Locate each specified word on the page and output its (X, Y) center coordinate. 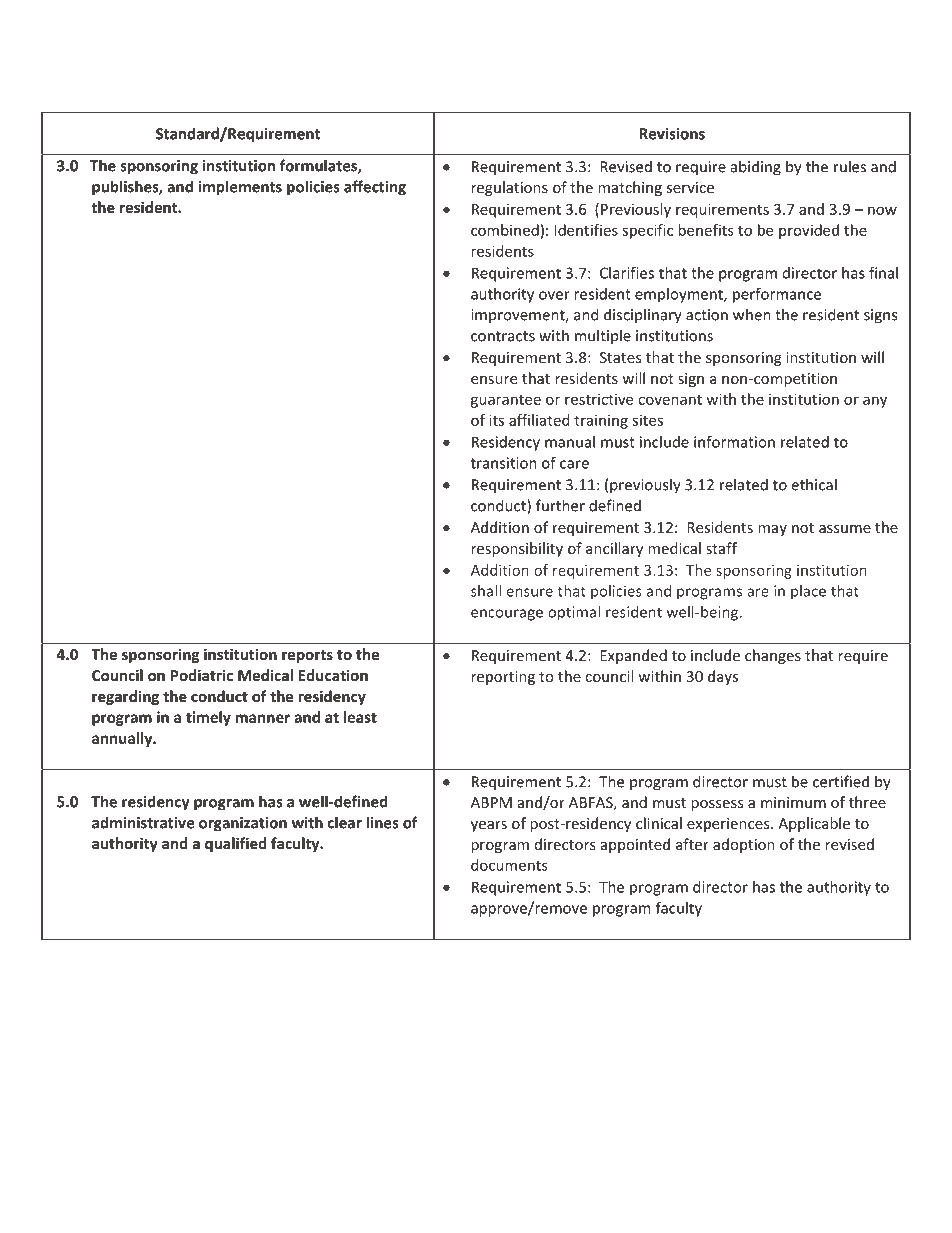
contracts (503, 336)
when (752, 314)
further (560, 505)
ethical (814, 484)
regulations (509, 188)
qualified (235, 844)
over (554, 295)
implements (240, 188)
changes (773, 656)
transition (504, 463)
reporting (503, 678)
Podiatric (202, 675)
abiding (756, 168)
